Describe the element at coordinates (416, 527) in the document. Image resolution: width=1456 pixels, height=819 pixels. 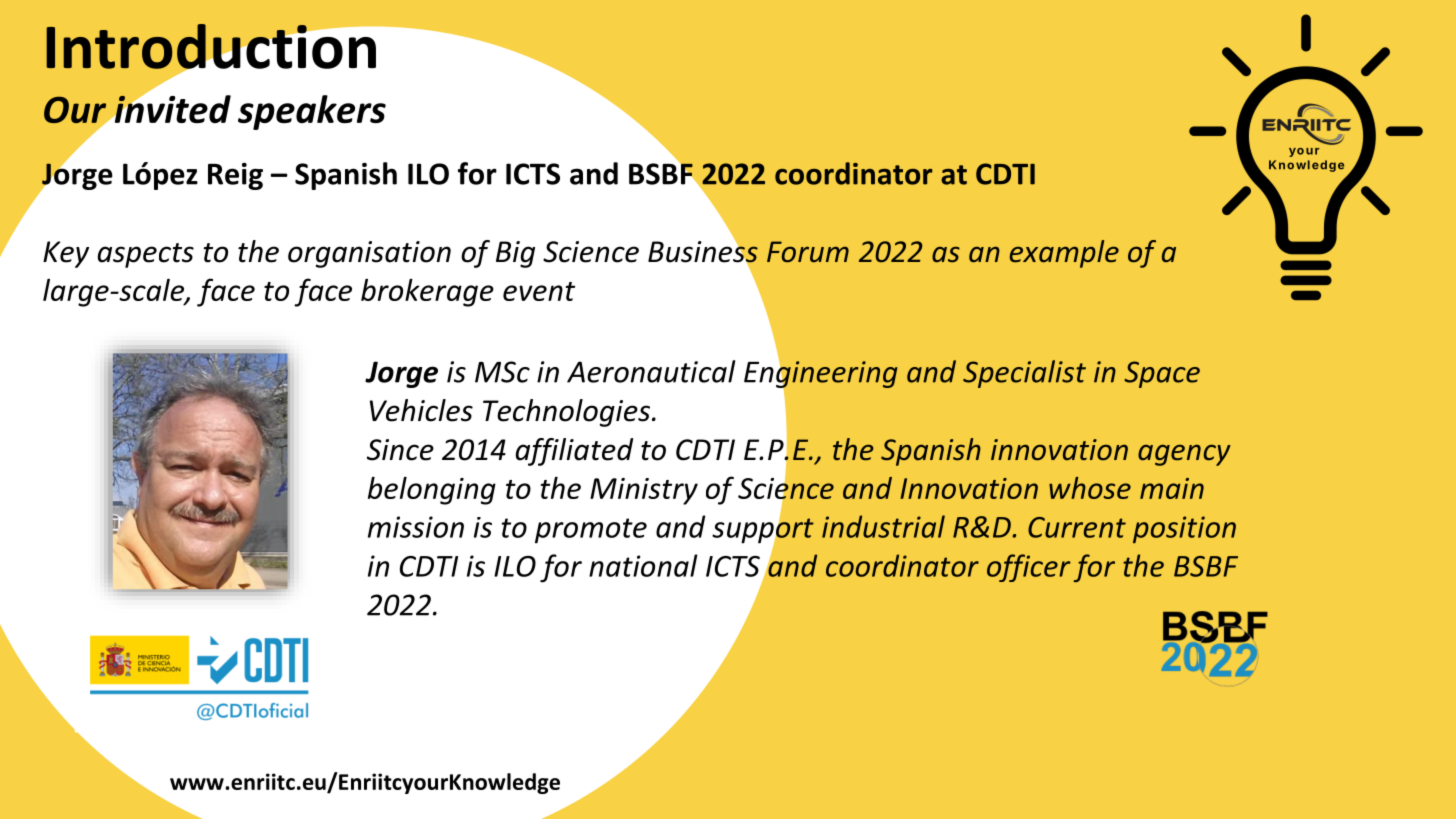
I see `mission` at that location.
